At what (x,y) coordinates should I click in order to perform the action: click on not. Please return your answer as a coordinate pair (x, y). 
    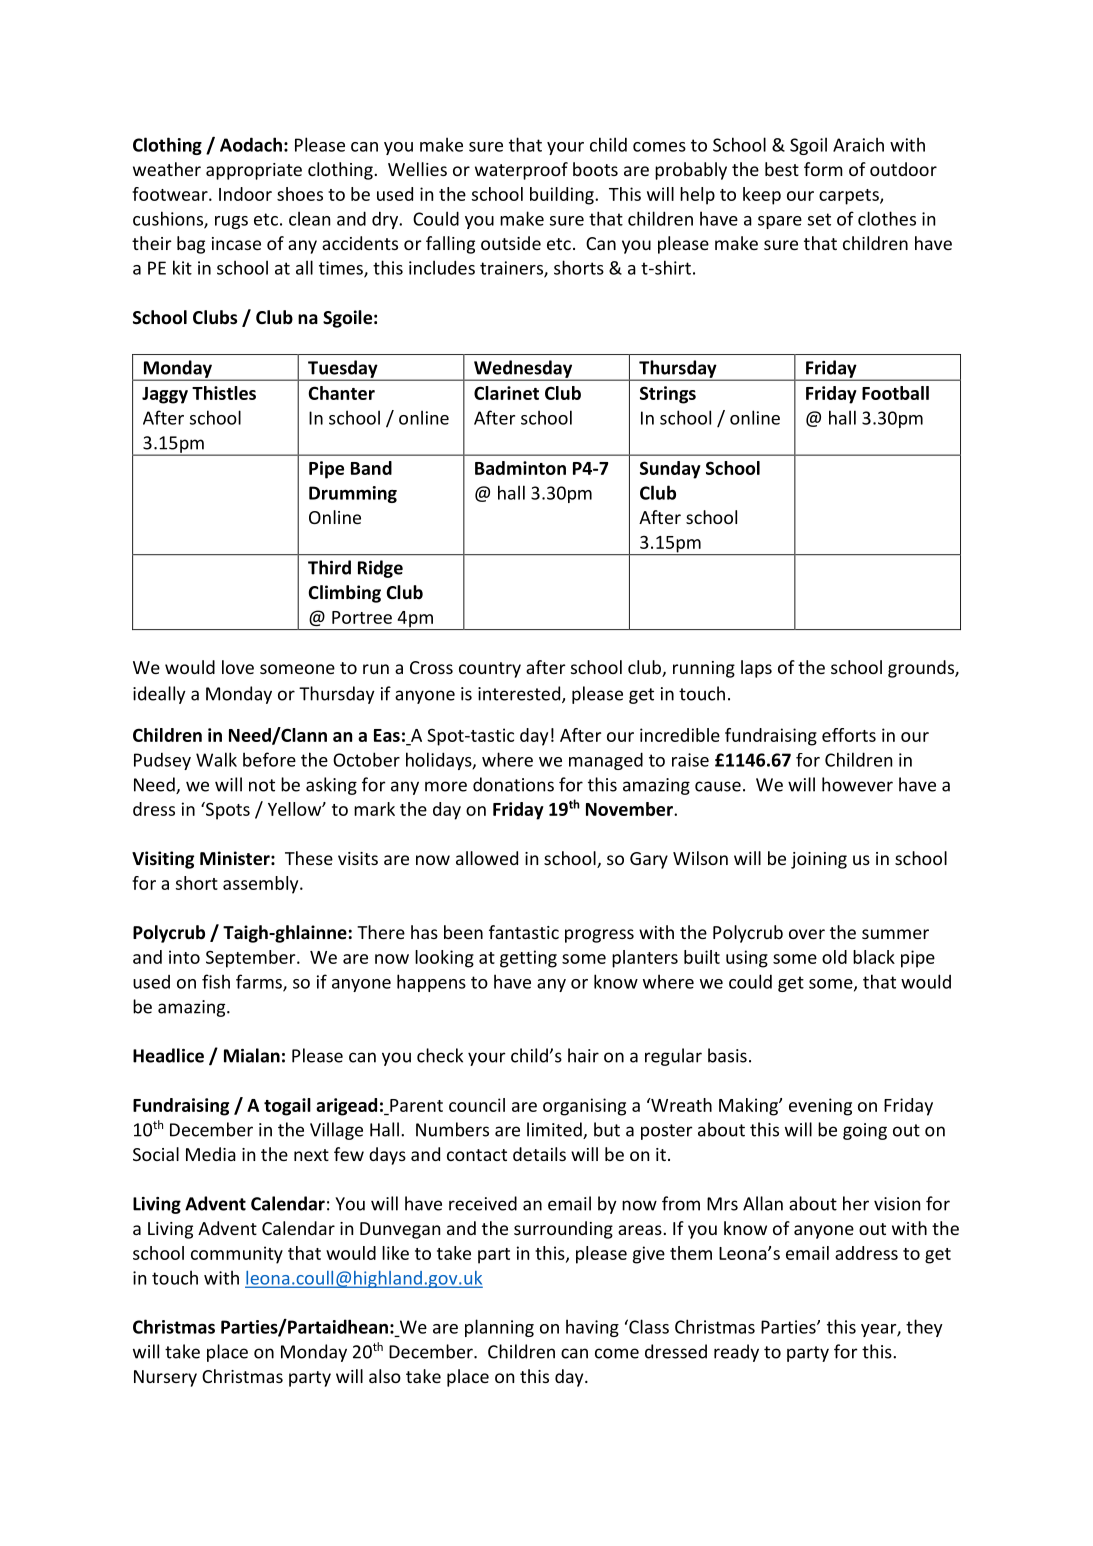
    Looking at the image, I should click on (262, 785).
